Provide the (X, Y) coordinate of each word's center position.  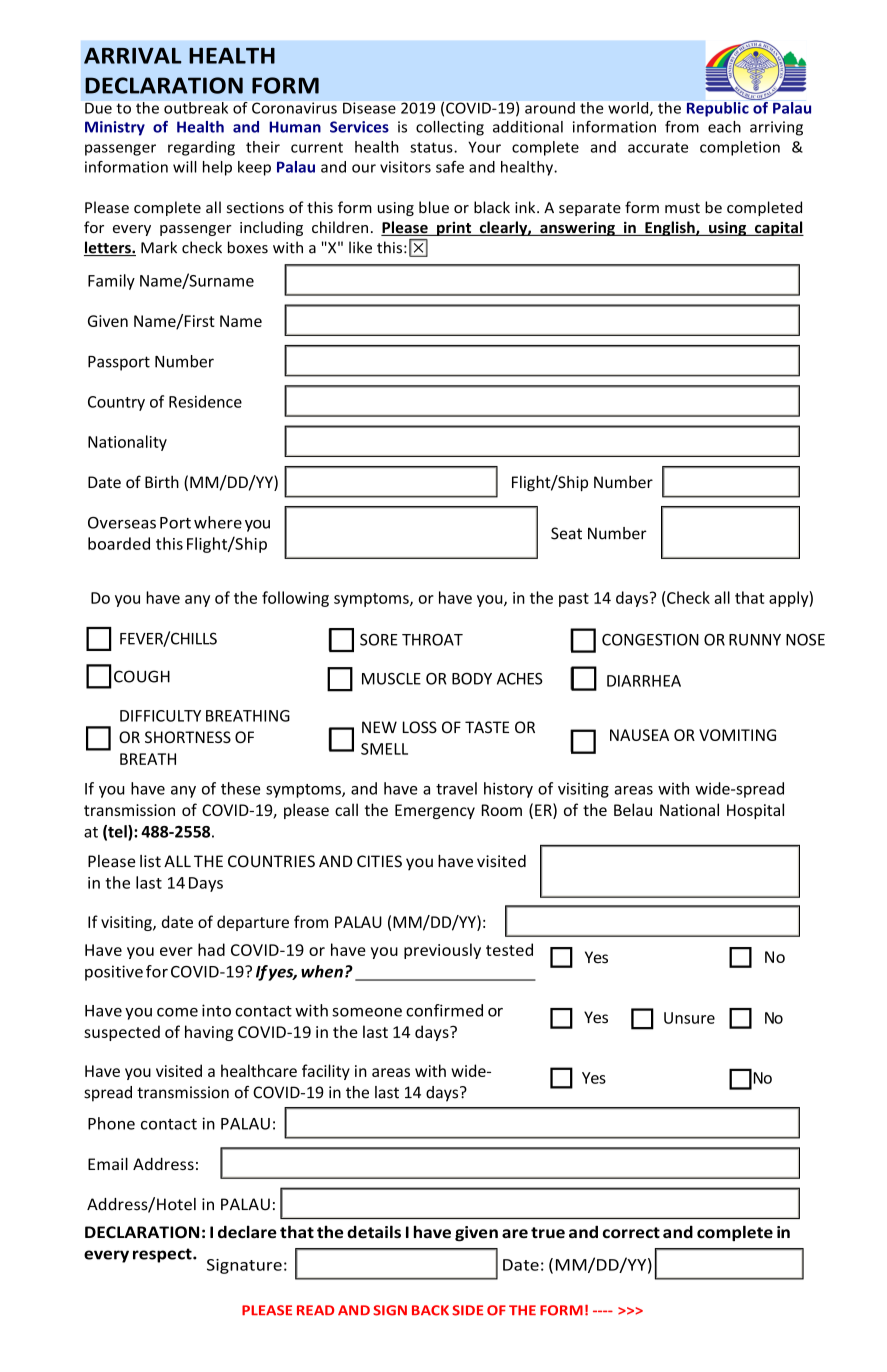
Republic (718, 109)
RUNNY (755, 640)
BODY (472, 679)
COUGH (142, 676)
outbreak (196, 108)
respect (163, 1255)
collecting (450, 128)
